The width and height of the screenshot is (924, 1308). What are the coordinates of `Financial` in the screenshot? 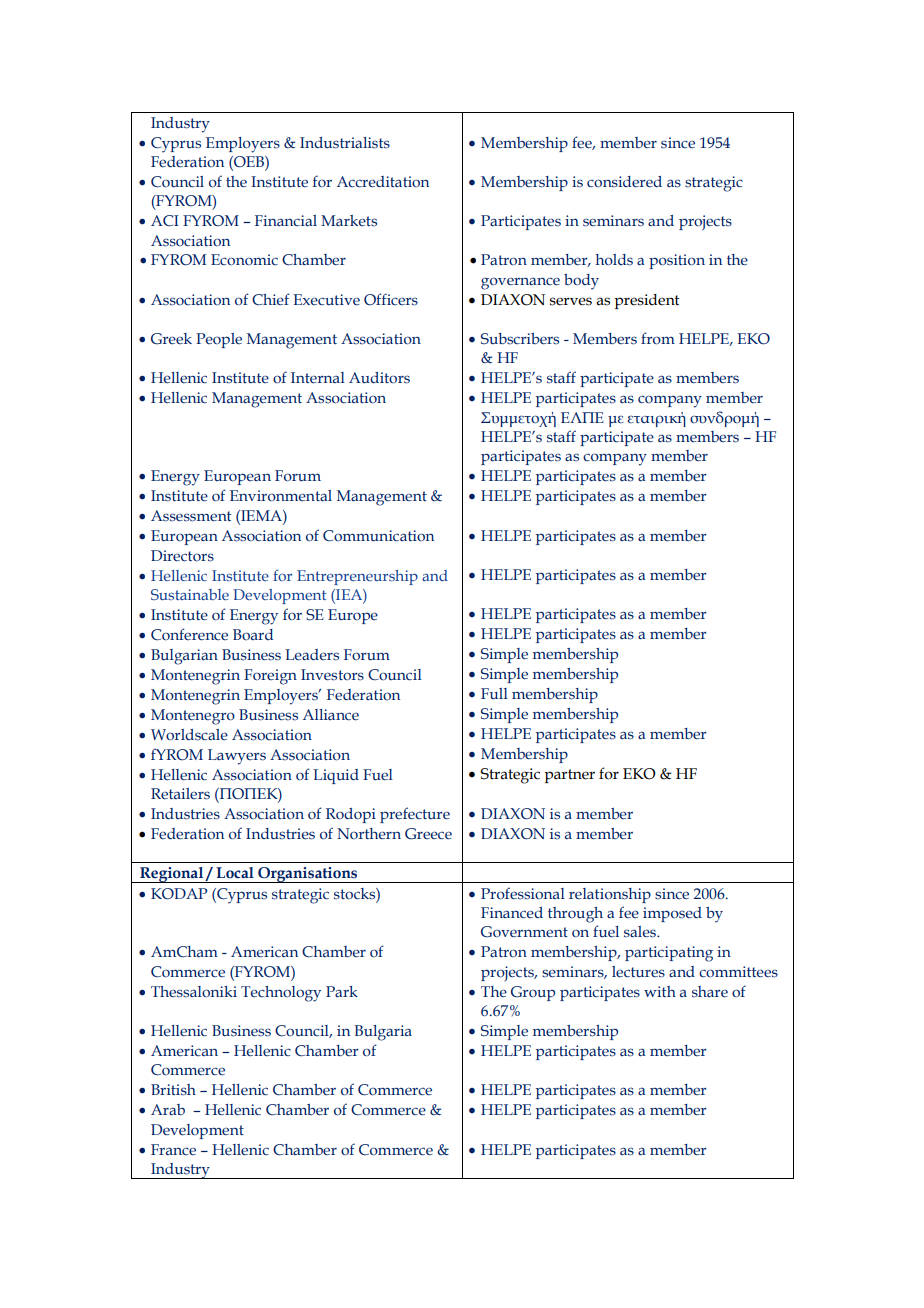 It's located at (286, 221).
